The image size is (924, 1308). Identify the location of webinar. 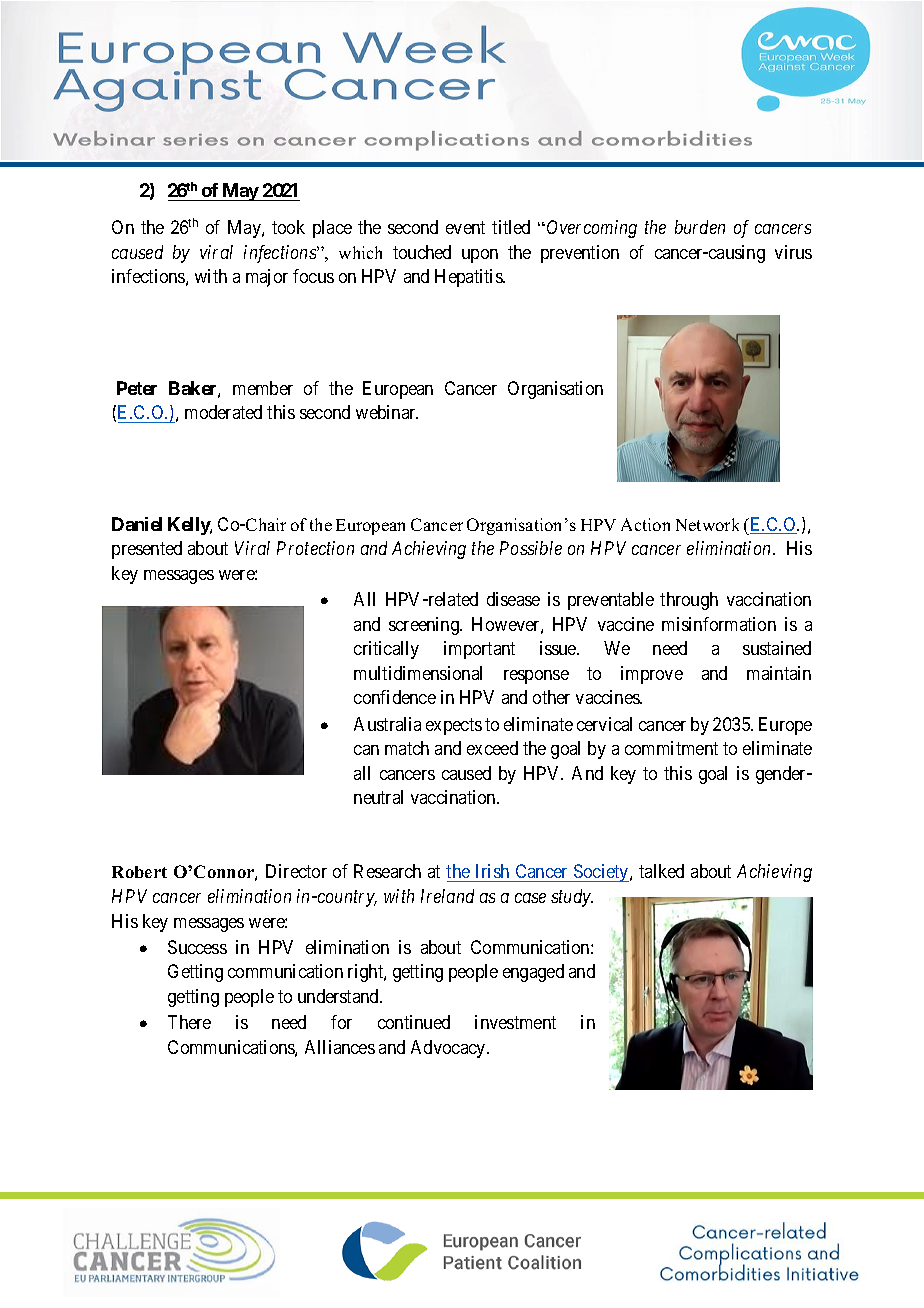
(387, 412).
